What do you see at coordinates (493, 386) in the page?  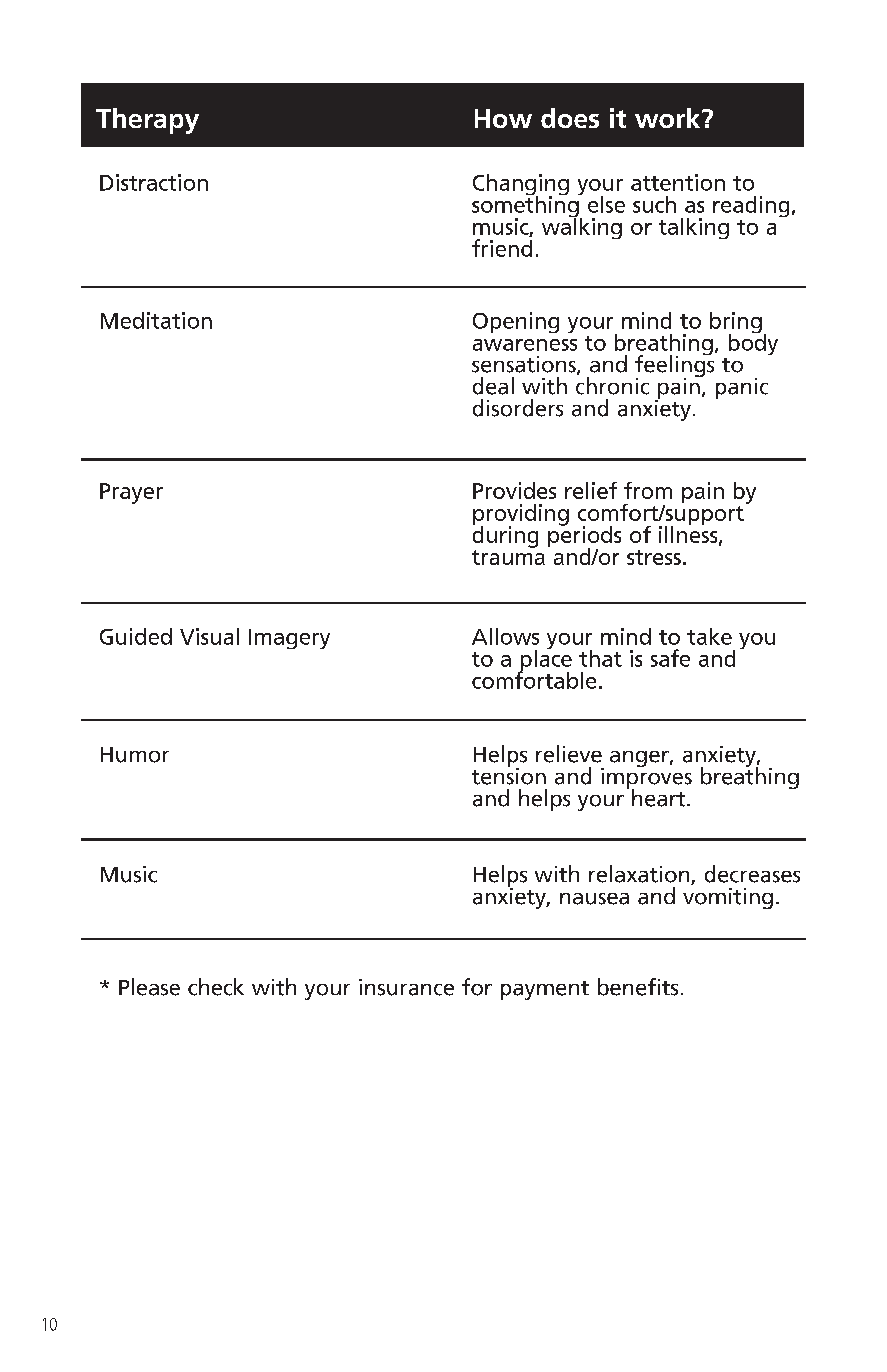 I see `deal` at bounding box center [493, 386].
